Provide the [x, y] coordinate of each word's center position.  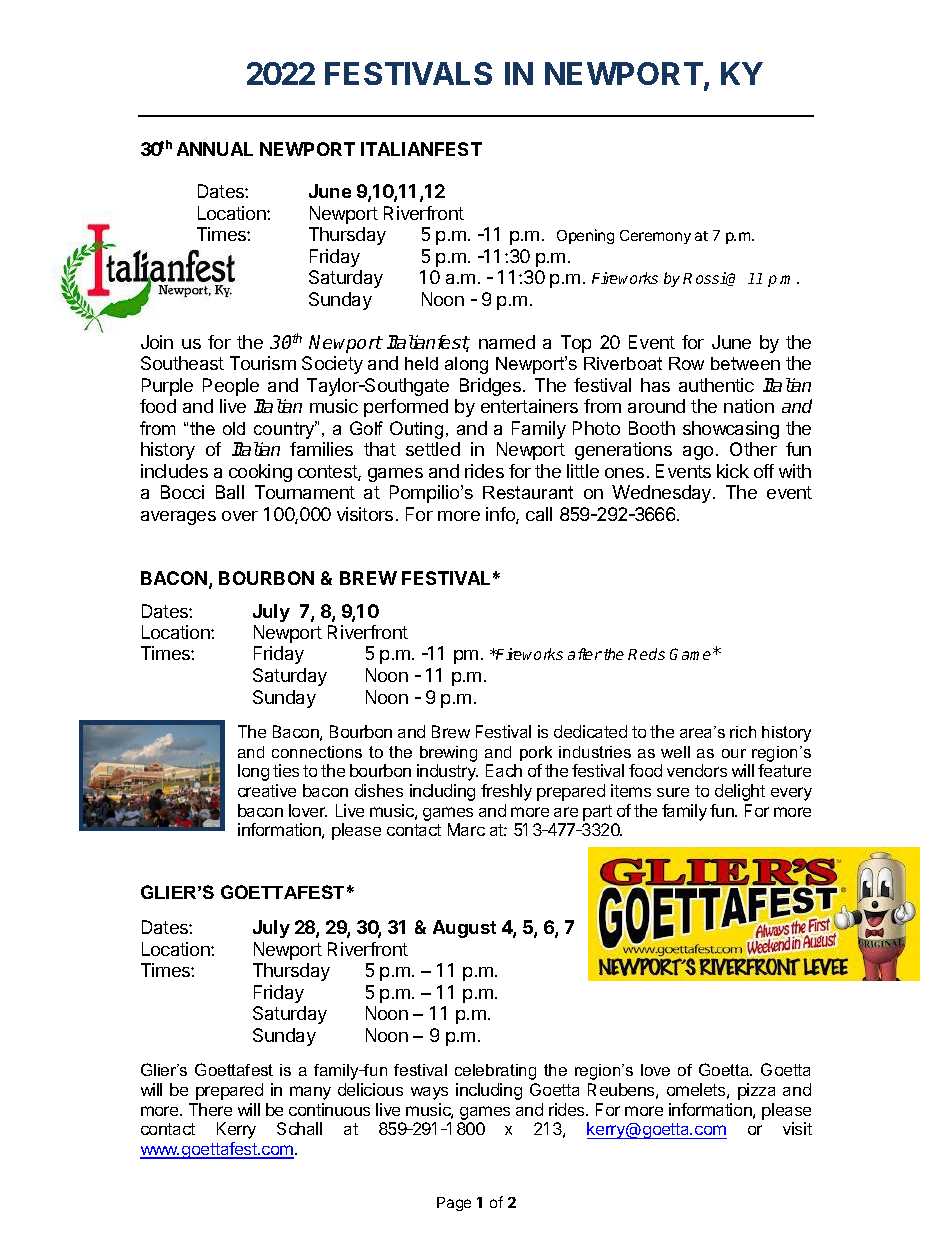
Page [454, 1204]
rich [743, 732]
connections [317, 752]
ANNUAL [215, 149]
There [210, 1109]
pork [536, 753]
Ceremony [655, 237]
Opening [585, 236]
